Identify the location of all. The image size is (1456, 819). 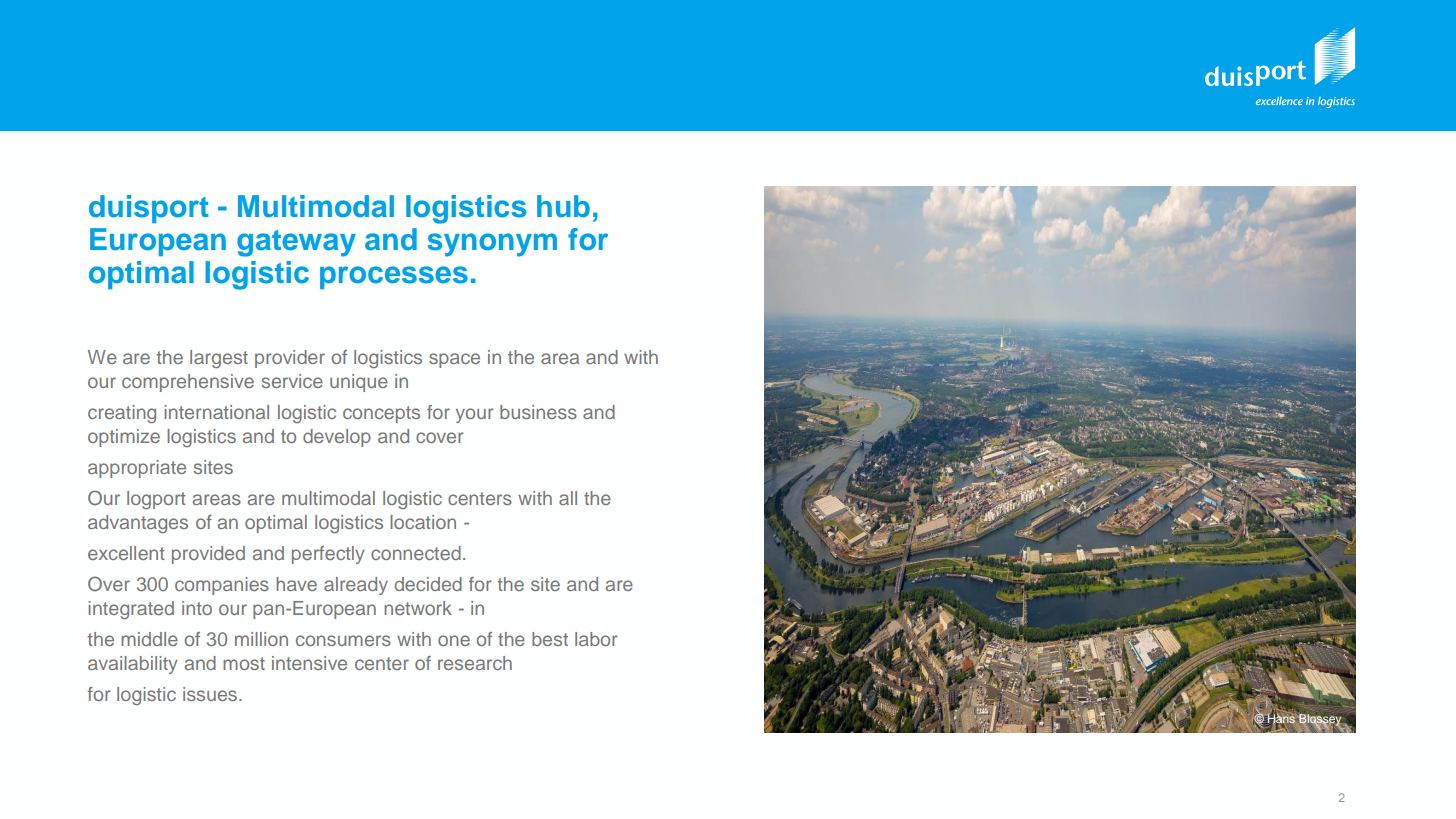
(568, 498).
